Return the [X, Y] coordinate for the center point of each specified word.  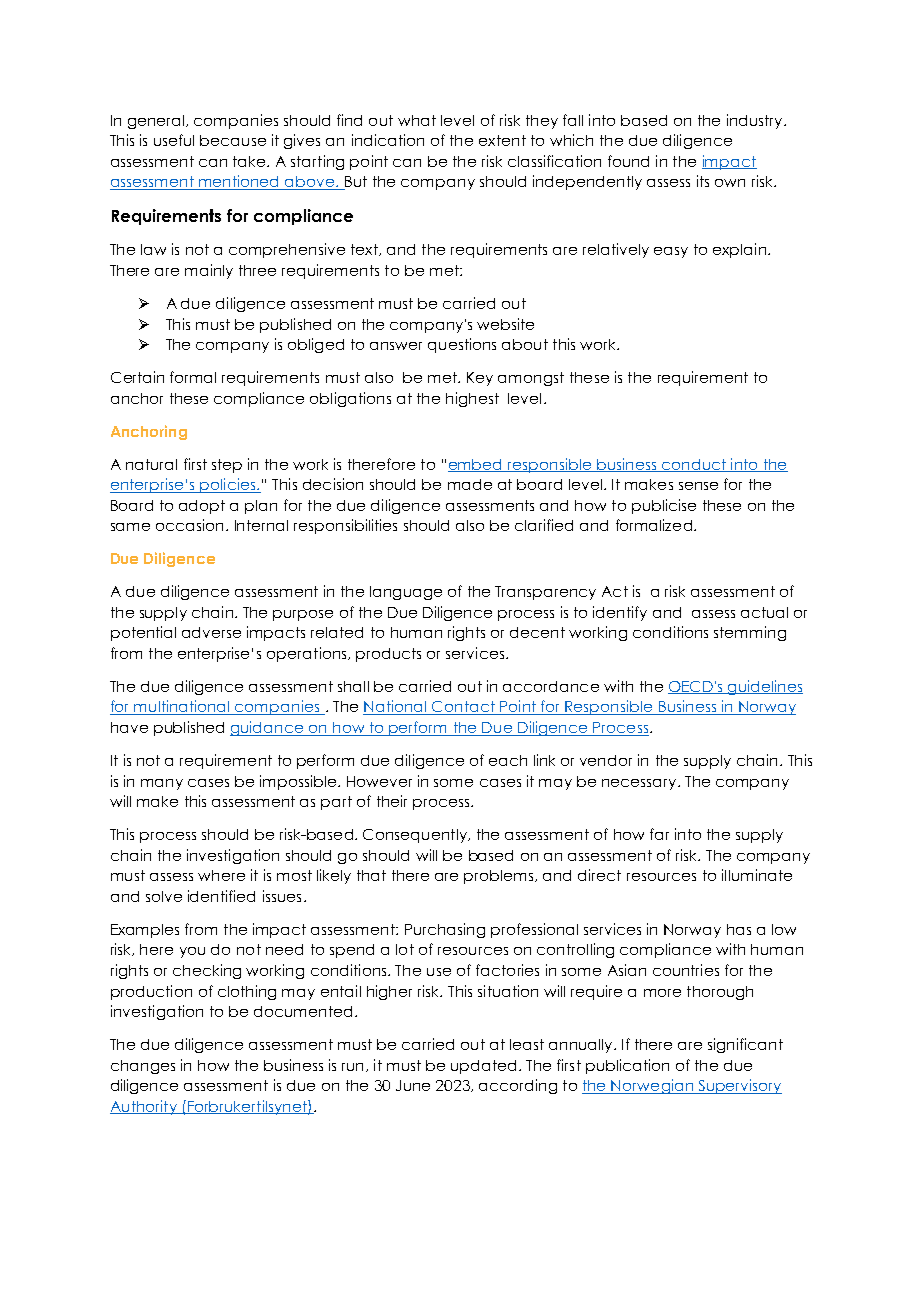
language [406, 593]
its [703, 181]
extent [502, 140]
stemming [750, 633]
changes [143, 1067]
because [233, 140]
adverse [211, 632]
